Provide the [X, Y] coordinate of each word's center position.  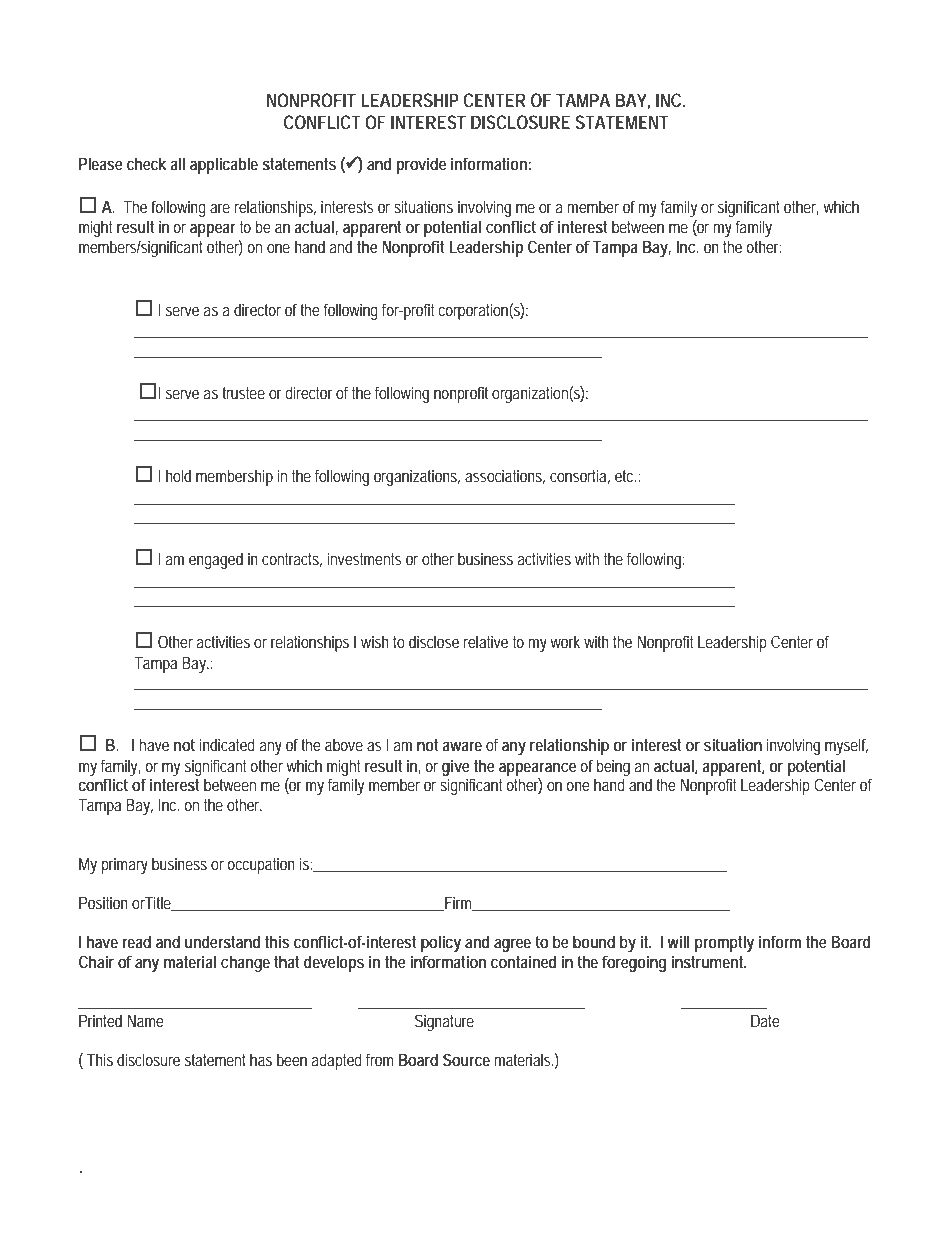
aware [462, 746]
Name [146, 1021]
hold [178, 475]
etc [625, 476]
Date [765, 1021]
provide [421, 165]
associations [505, 477]
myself [846, 746]
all [177, 163]
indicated [227, 744]
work [565, 641]
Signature [444, 1022]
